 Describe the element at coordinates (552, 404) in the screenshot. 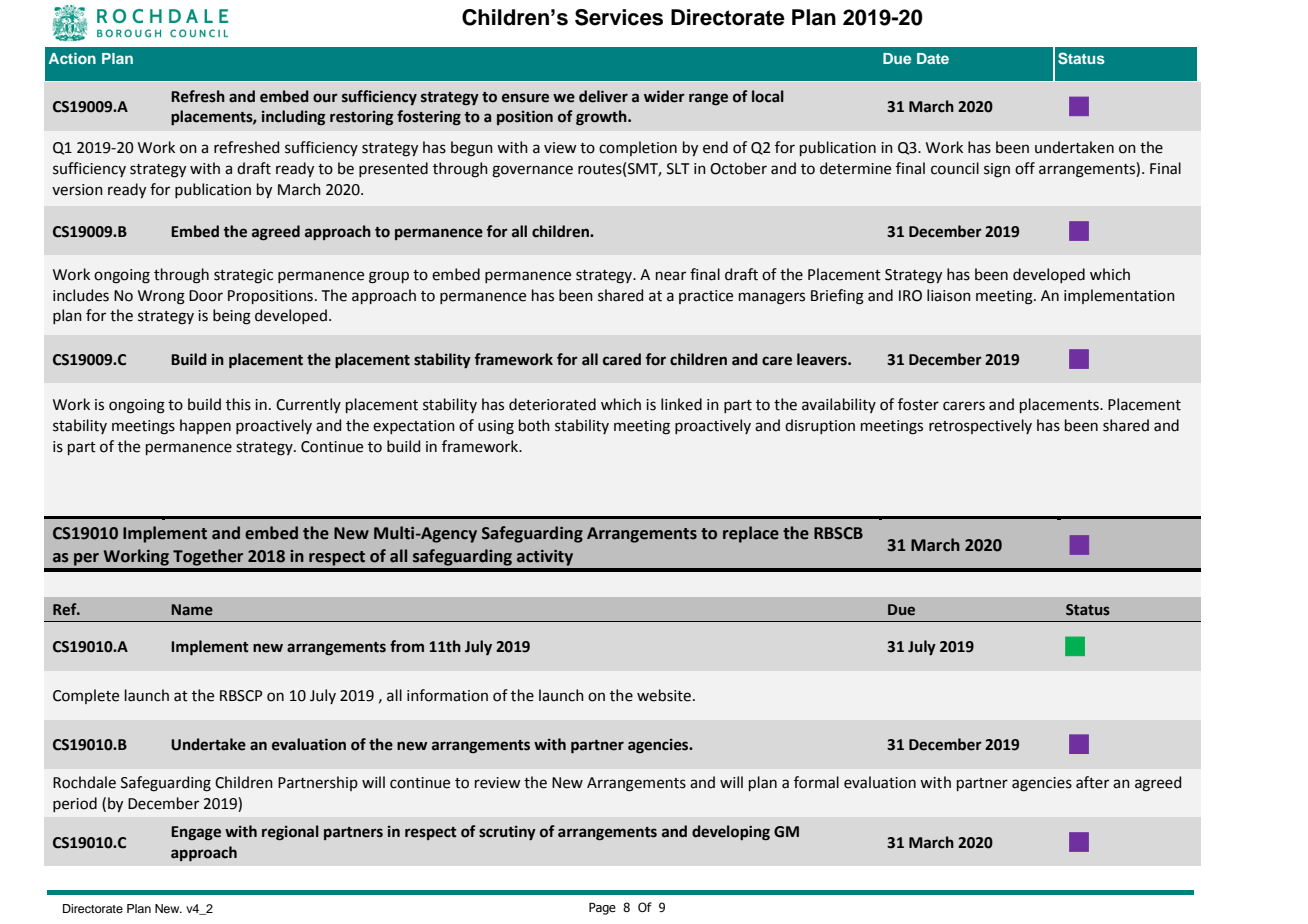

I see `deteriorated` at that location.
